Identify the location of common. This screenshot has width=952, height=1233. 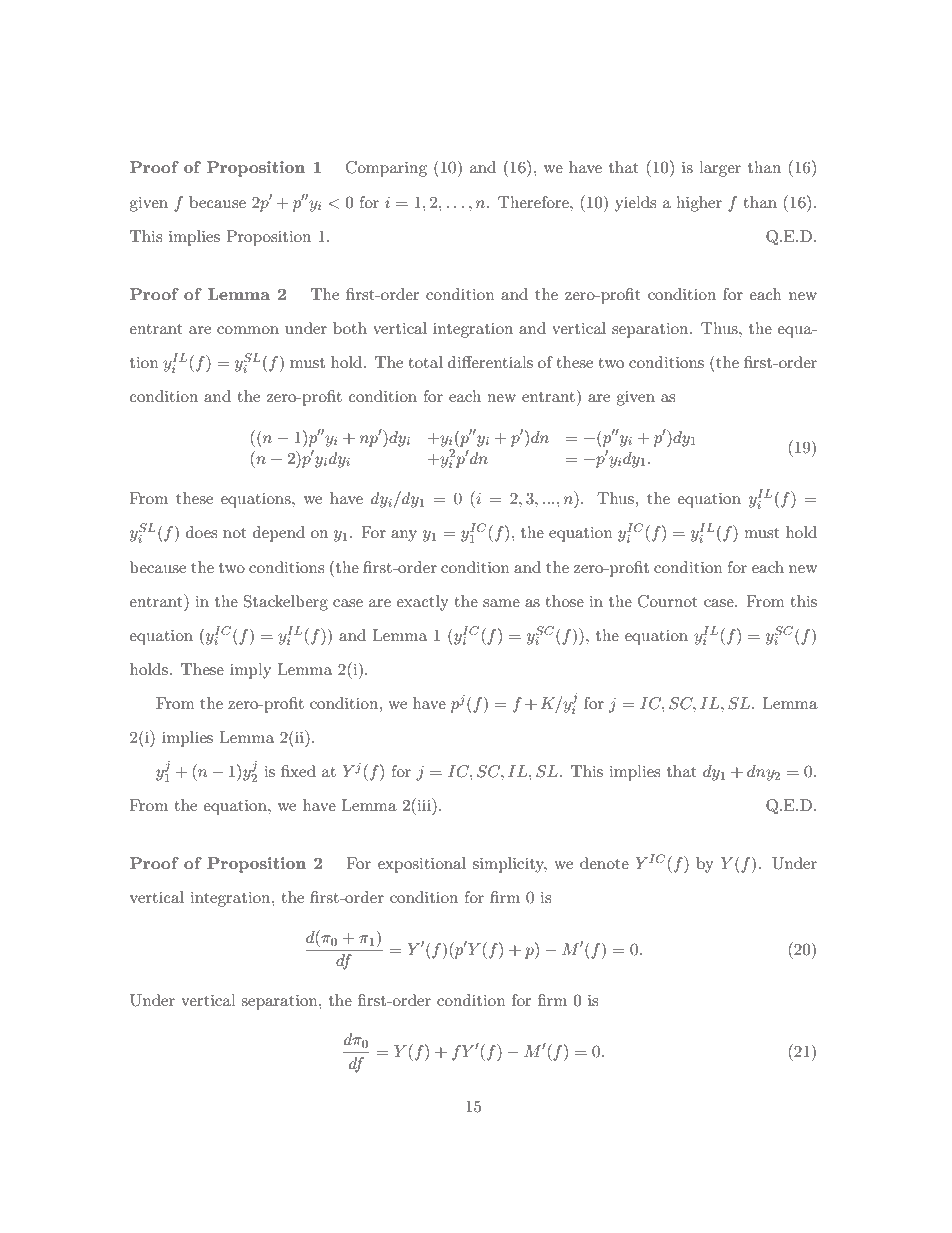
(248, 330).
